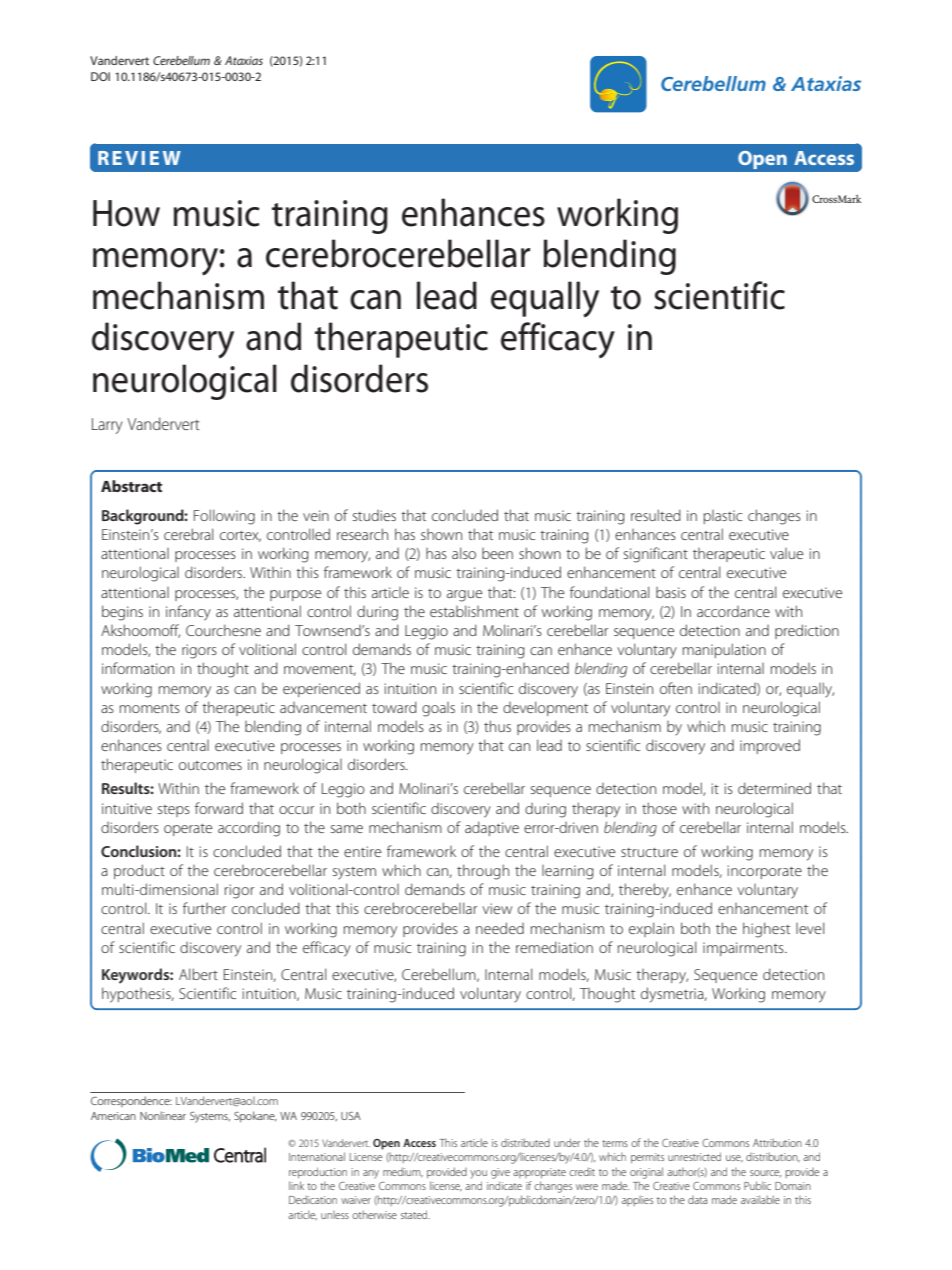 The height and width of the document is (1270, 952). What do you see at coordinates (474, 611) in the document?
I see `establishment` at bounding box center [474, 611].
